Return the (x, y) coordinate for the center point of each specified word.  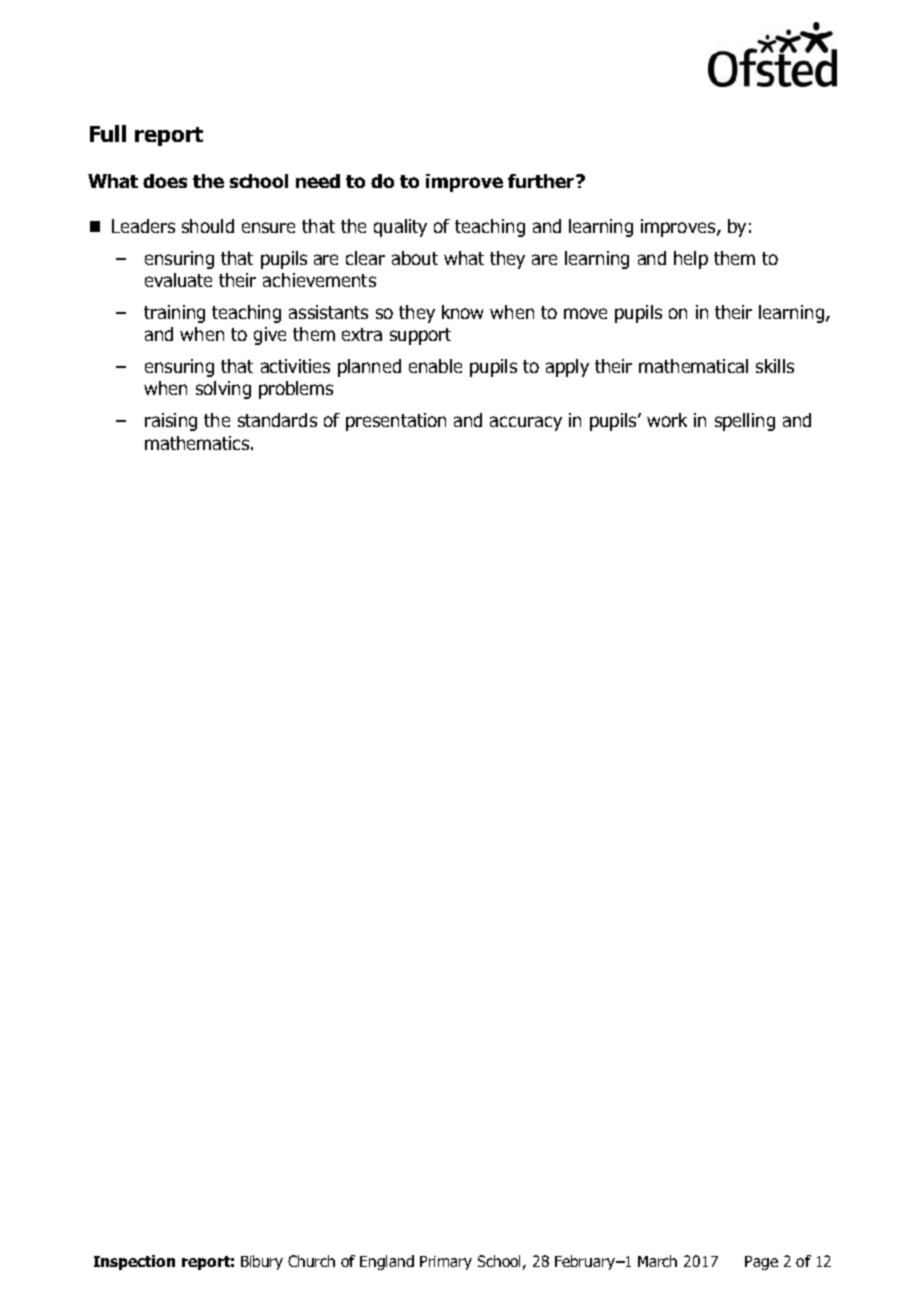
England (387, 1262)
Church (311, 1261)
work (667, 420)
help (691, 260)
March (657, 1261)
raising (171, 422)
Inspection (134, 1262)
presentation (396, 422)
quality (400, 228)
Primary (446, 1263)
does (165, 181)
